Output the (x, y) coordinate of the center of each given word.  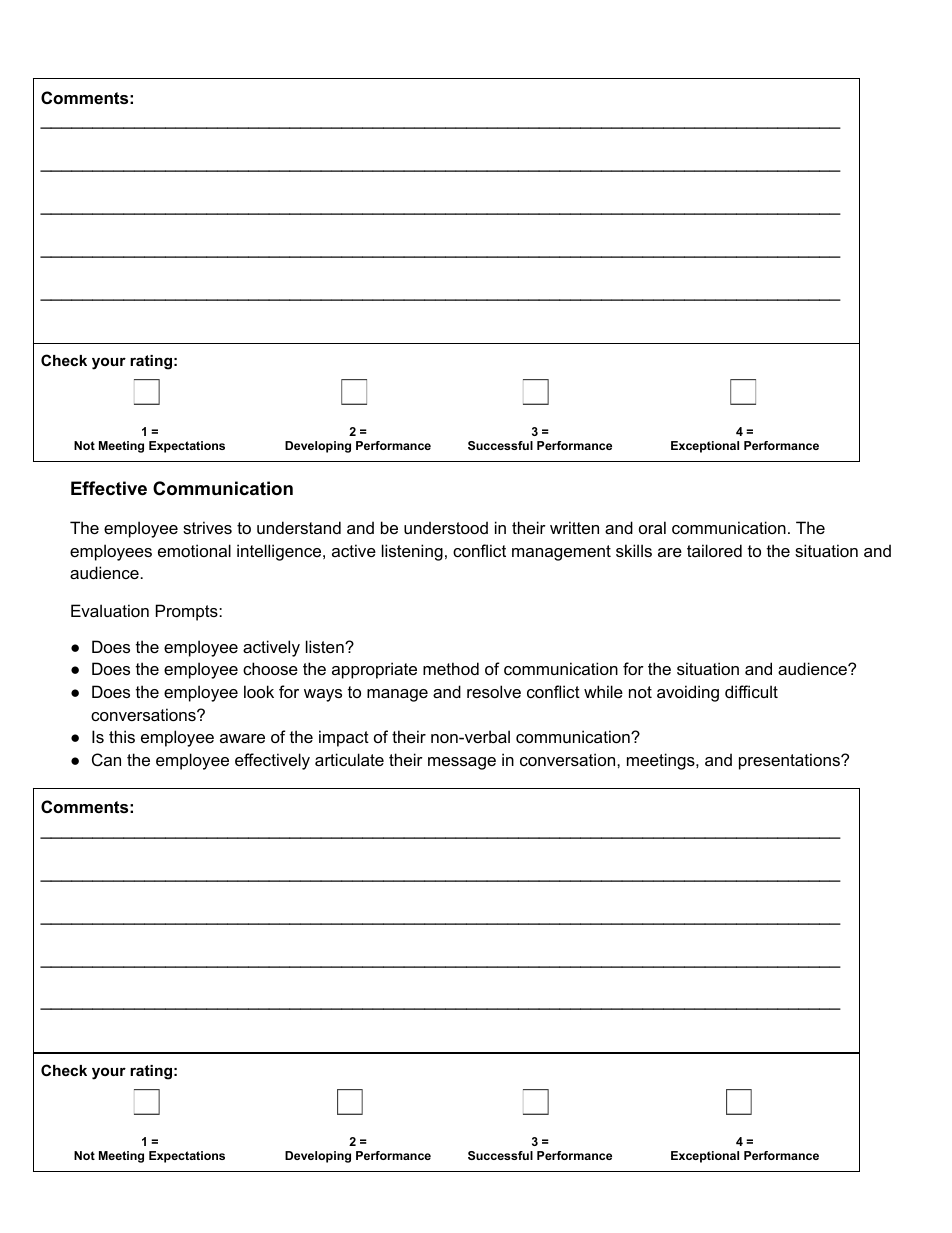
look (259, 691)
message (462, 763)
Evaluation (110, 610)
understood (446, 527)
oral (652, 527)
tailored (714, 550)
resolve (494, 691)
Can (106, 759)
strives (207, 527)
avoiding (688, 693)
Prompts (188, 612)
